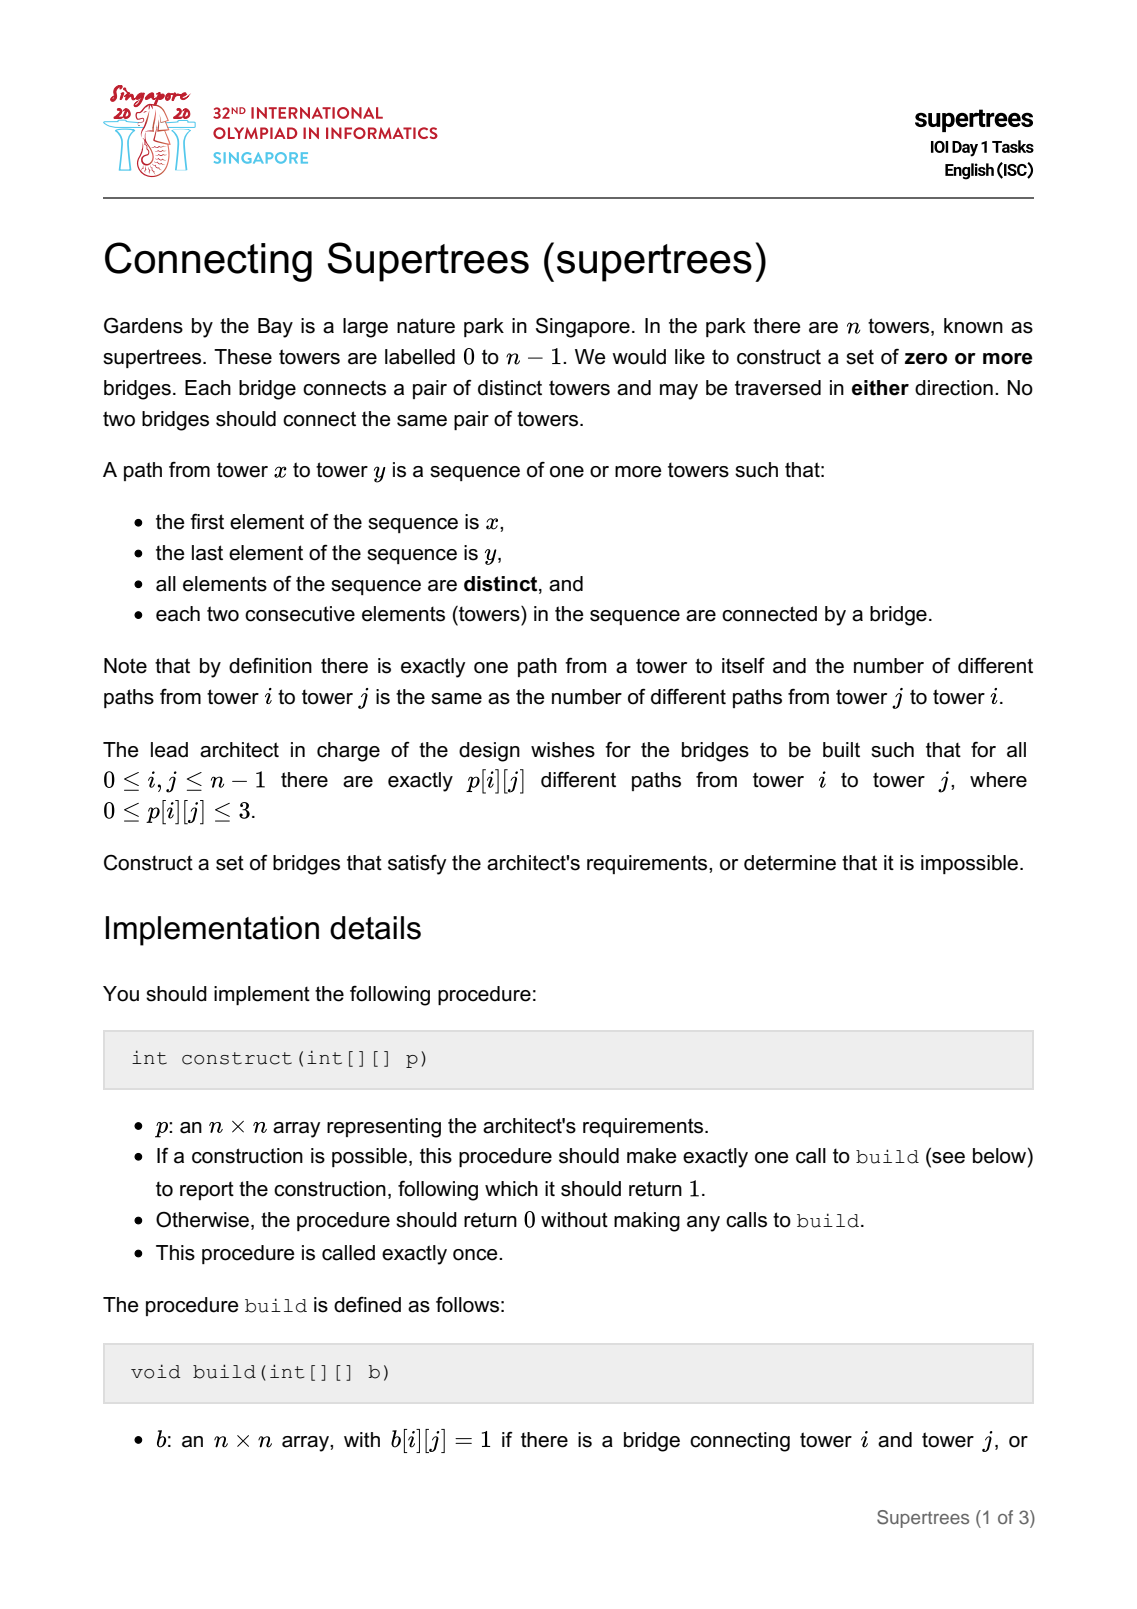  What do you see at coordinates (243, 357) in the screenshot?
I see `These` at bounding box center [243, 357].
